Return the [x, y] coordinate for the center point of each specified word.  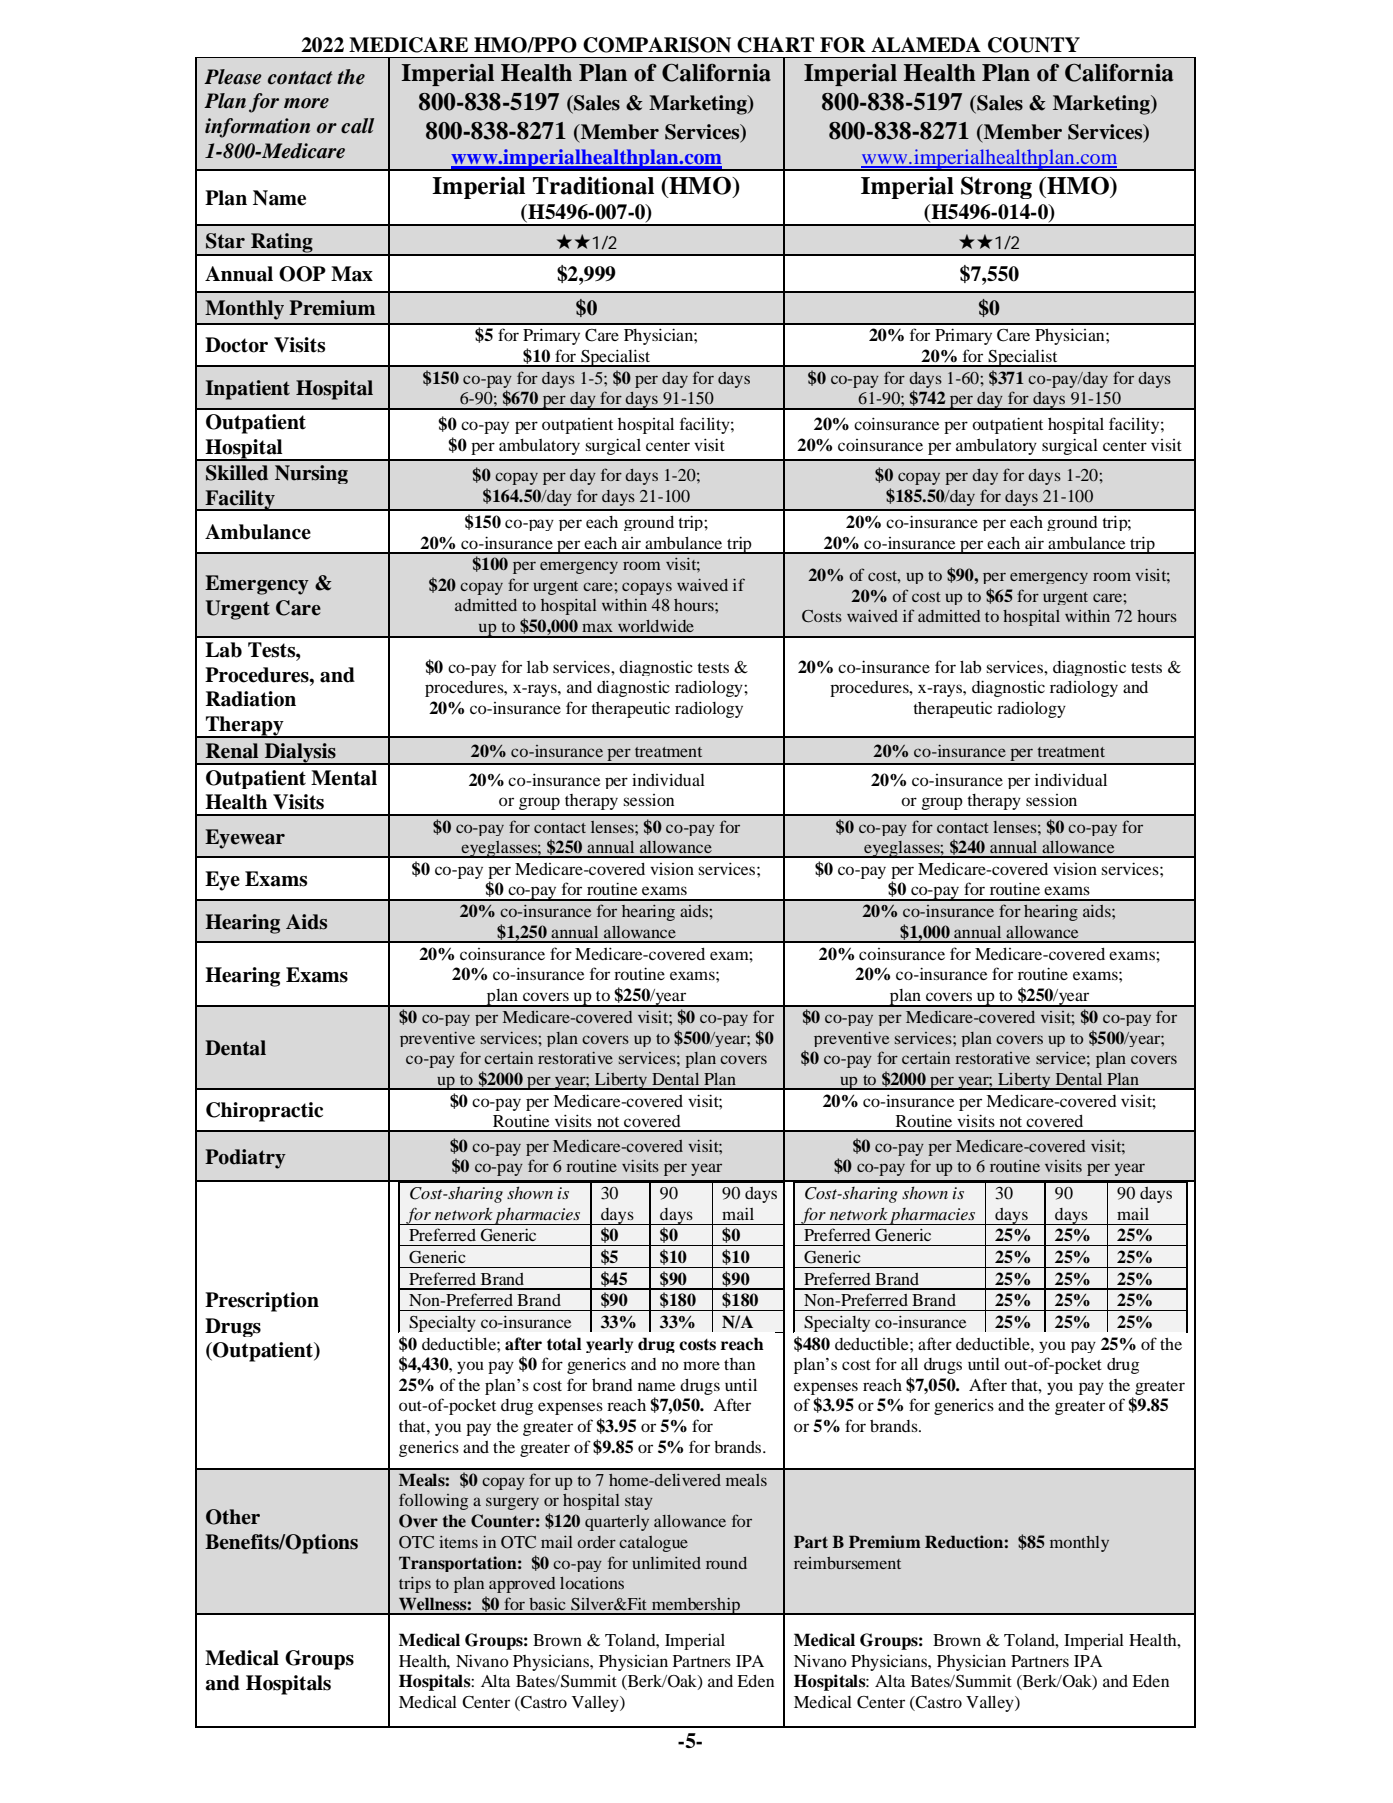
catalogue [653, 1544]
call [357, 126]
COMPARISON [657, 45]
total [564, 1344]
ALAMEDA [926, 44]
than [739, 1364]
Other [233, 1517]
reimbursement [847, 1563]
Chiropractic [264, 1112]
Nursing [311, 474]
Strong [996, 187]
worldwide [656, 626]
